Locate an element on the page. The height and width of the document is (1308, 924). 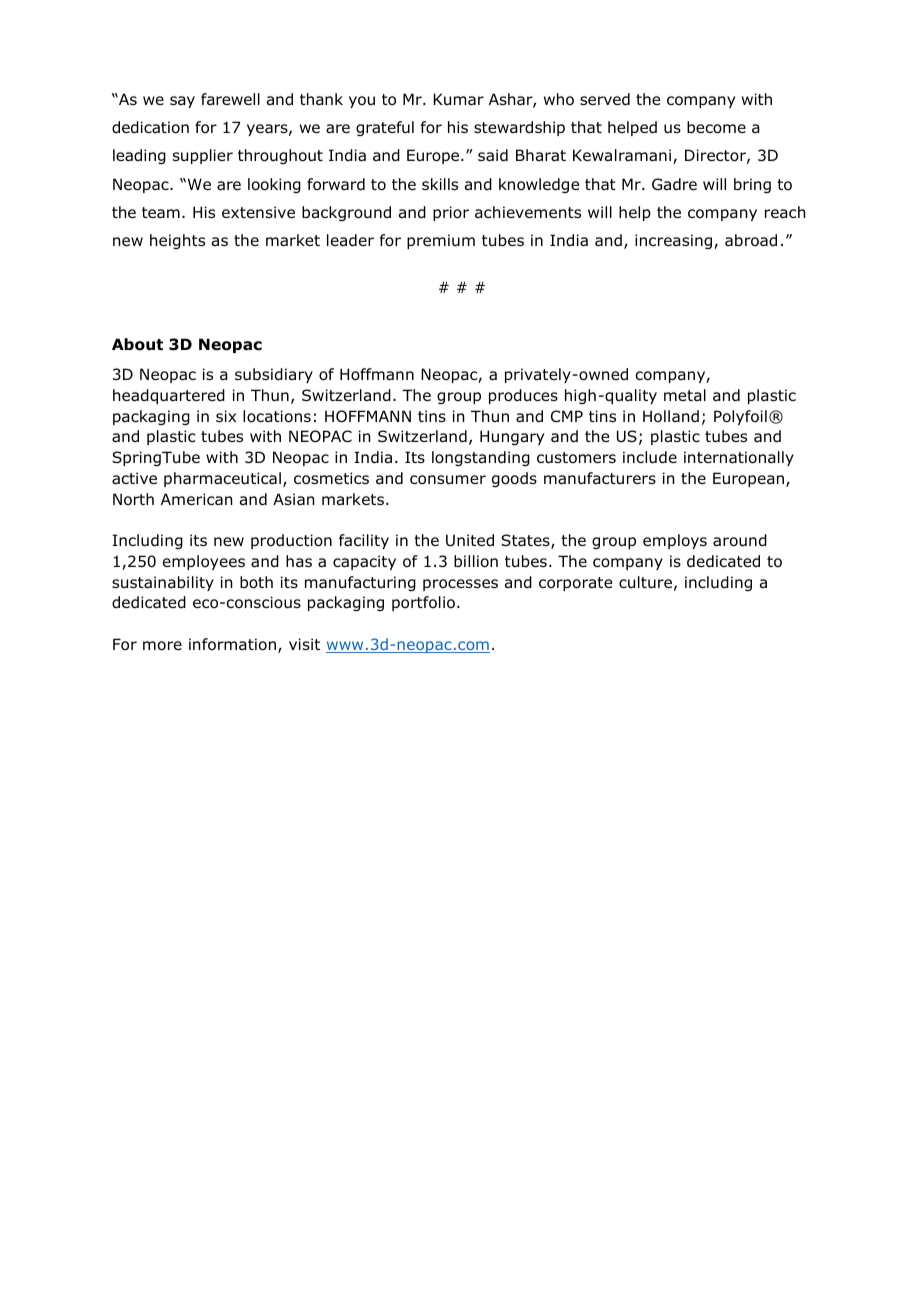
subsidiary is located at coordinates (274, 375).
